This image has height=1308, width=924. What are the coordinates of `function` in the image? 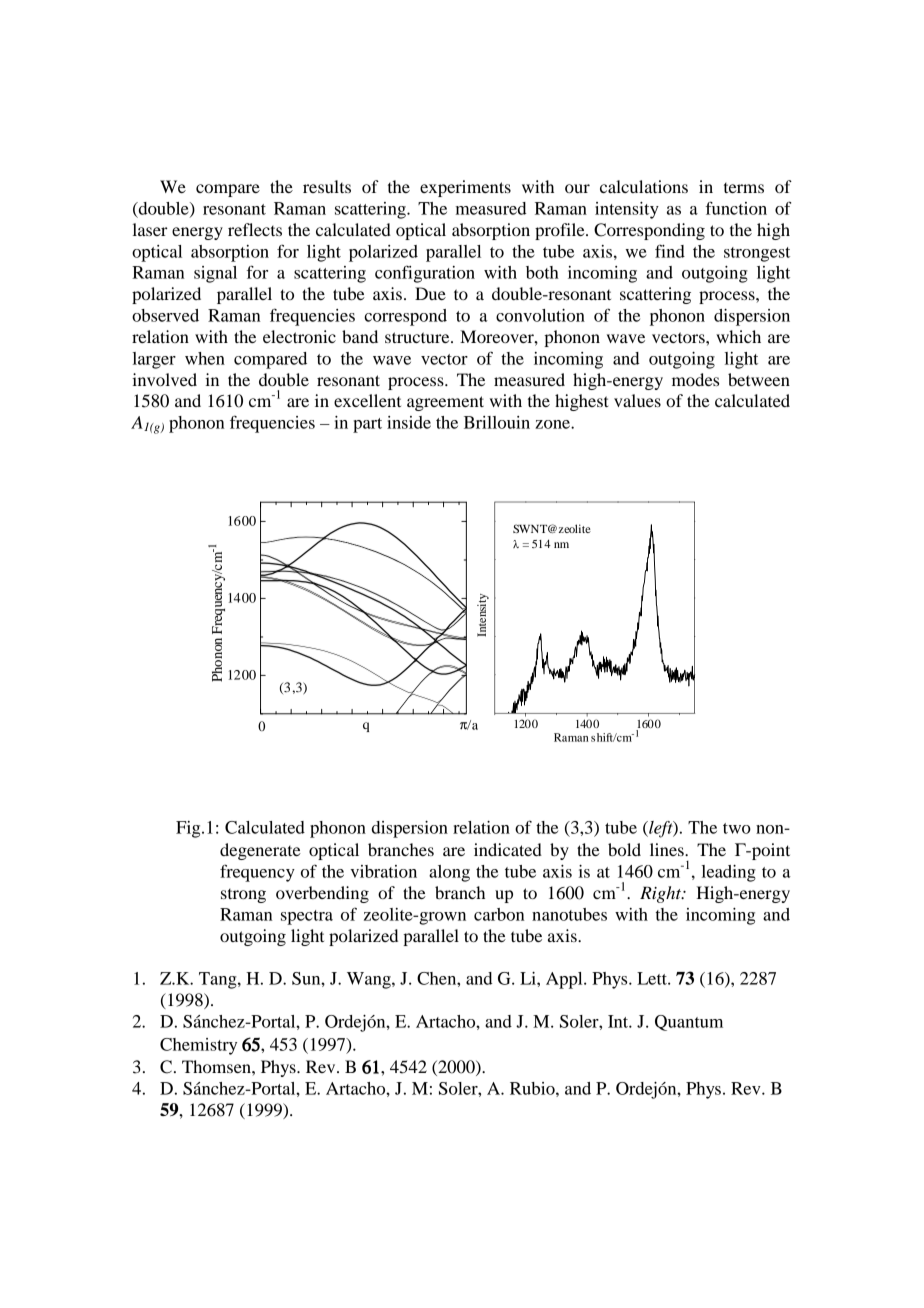 It's located at (736, 208).
